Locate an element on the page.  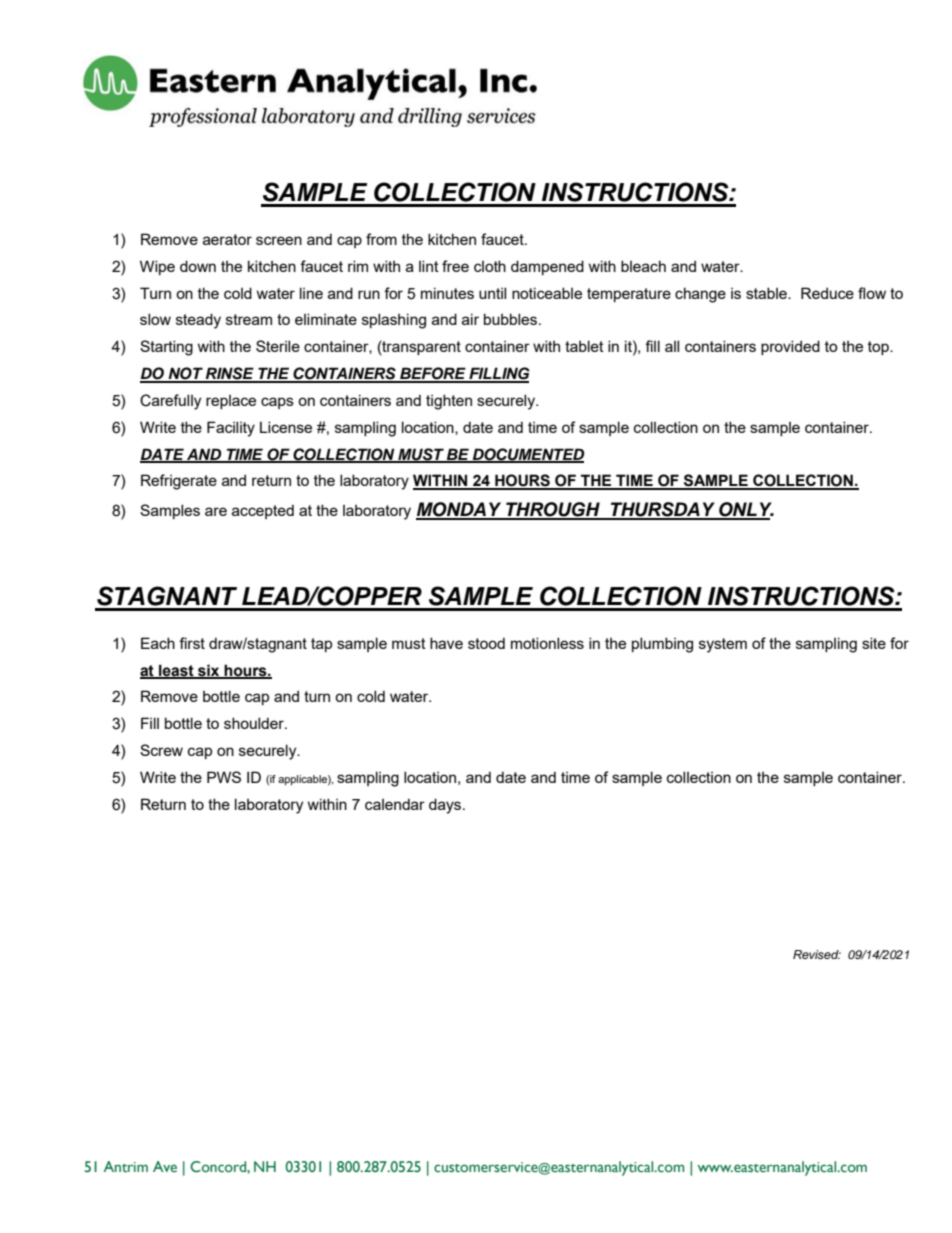
Antrim is located at coordinates (126, 1166).
